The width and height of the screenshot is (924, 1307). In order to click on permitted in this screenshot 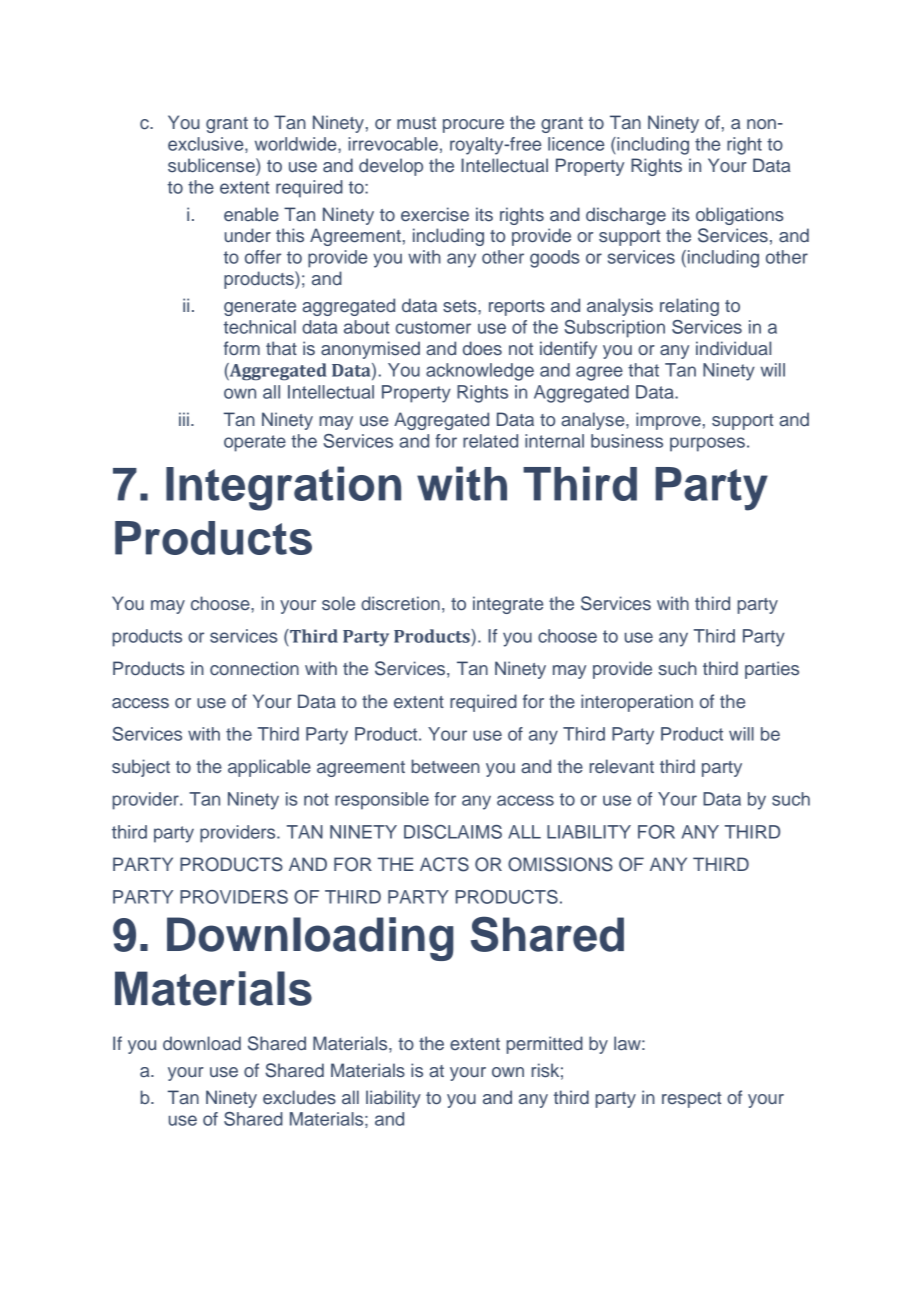, I will do `click(545, 1045)`.
